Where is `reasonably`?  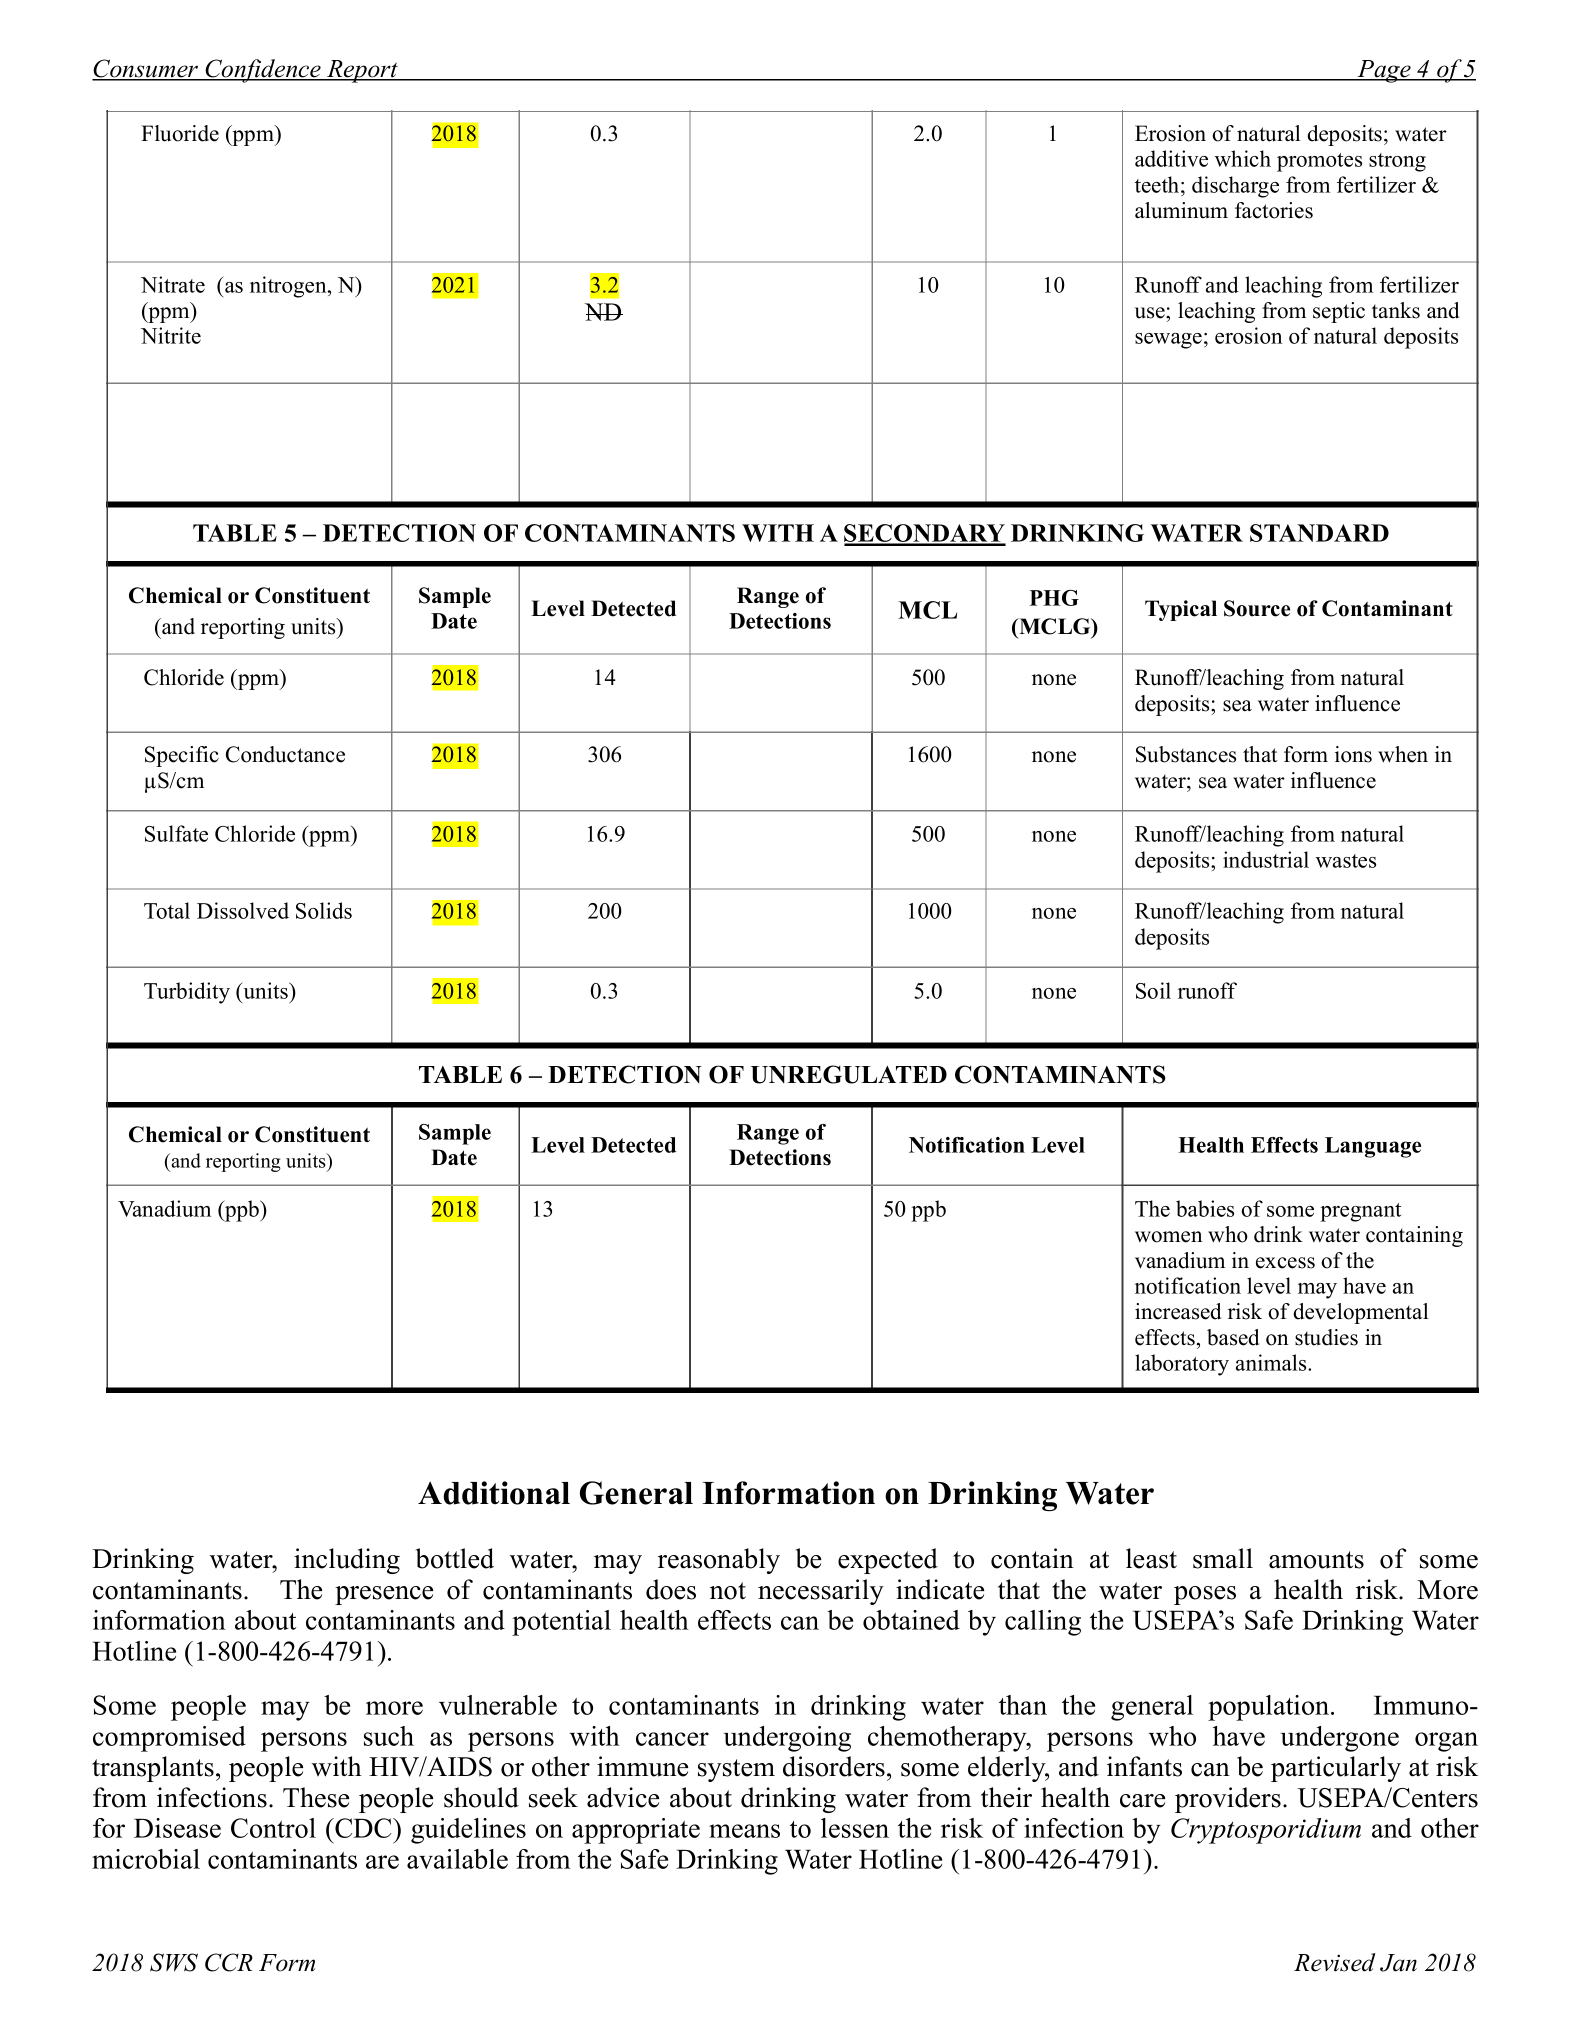
reasonably is located at coordinates (719, 1561).
